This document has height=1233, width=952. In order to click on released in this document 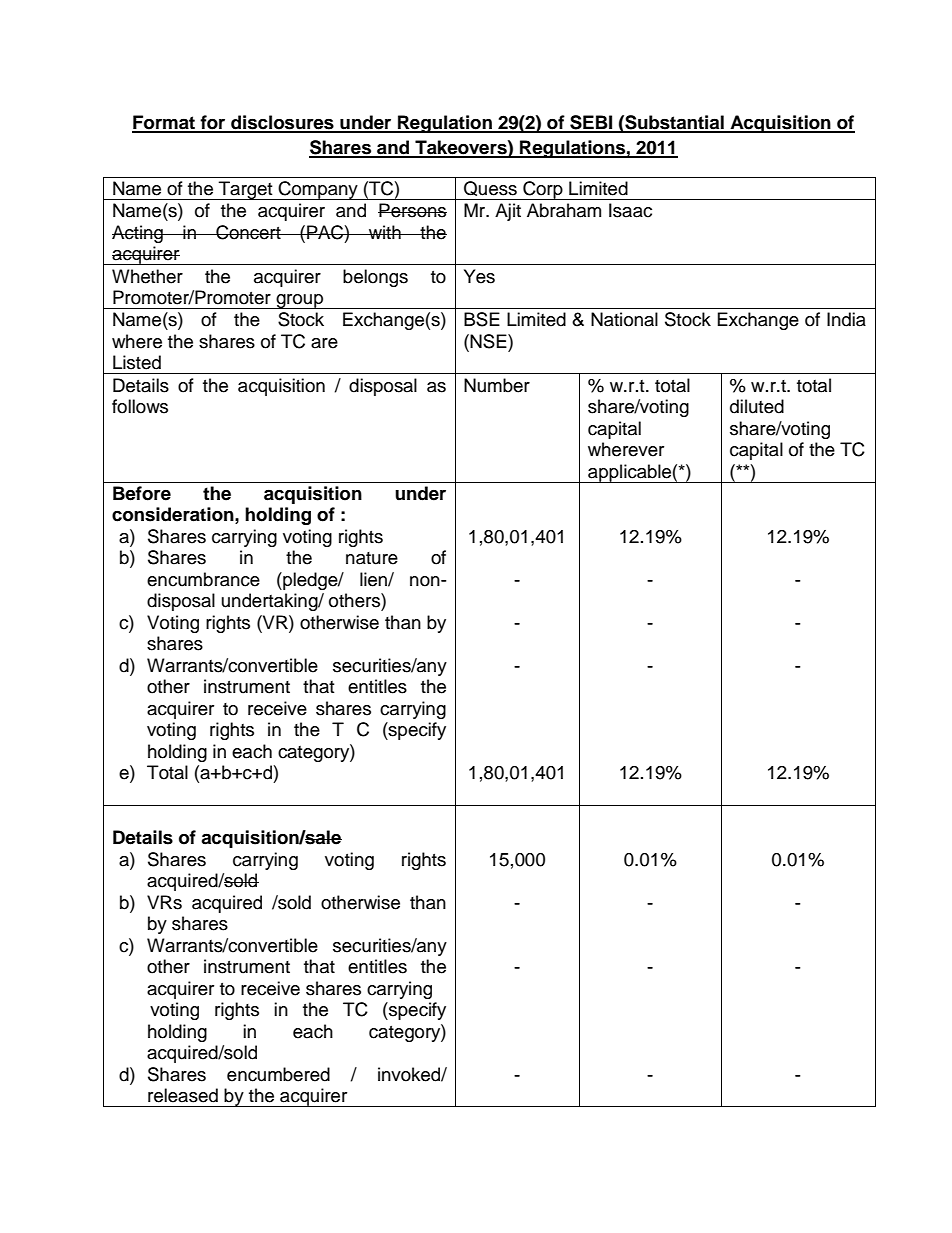, I will do `click(183, 1095)`.
